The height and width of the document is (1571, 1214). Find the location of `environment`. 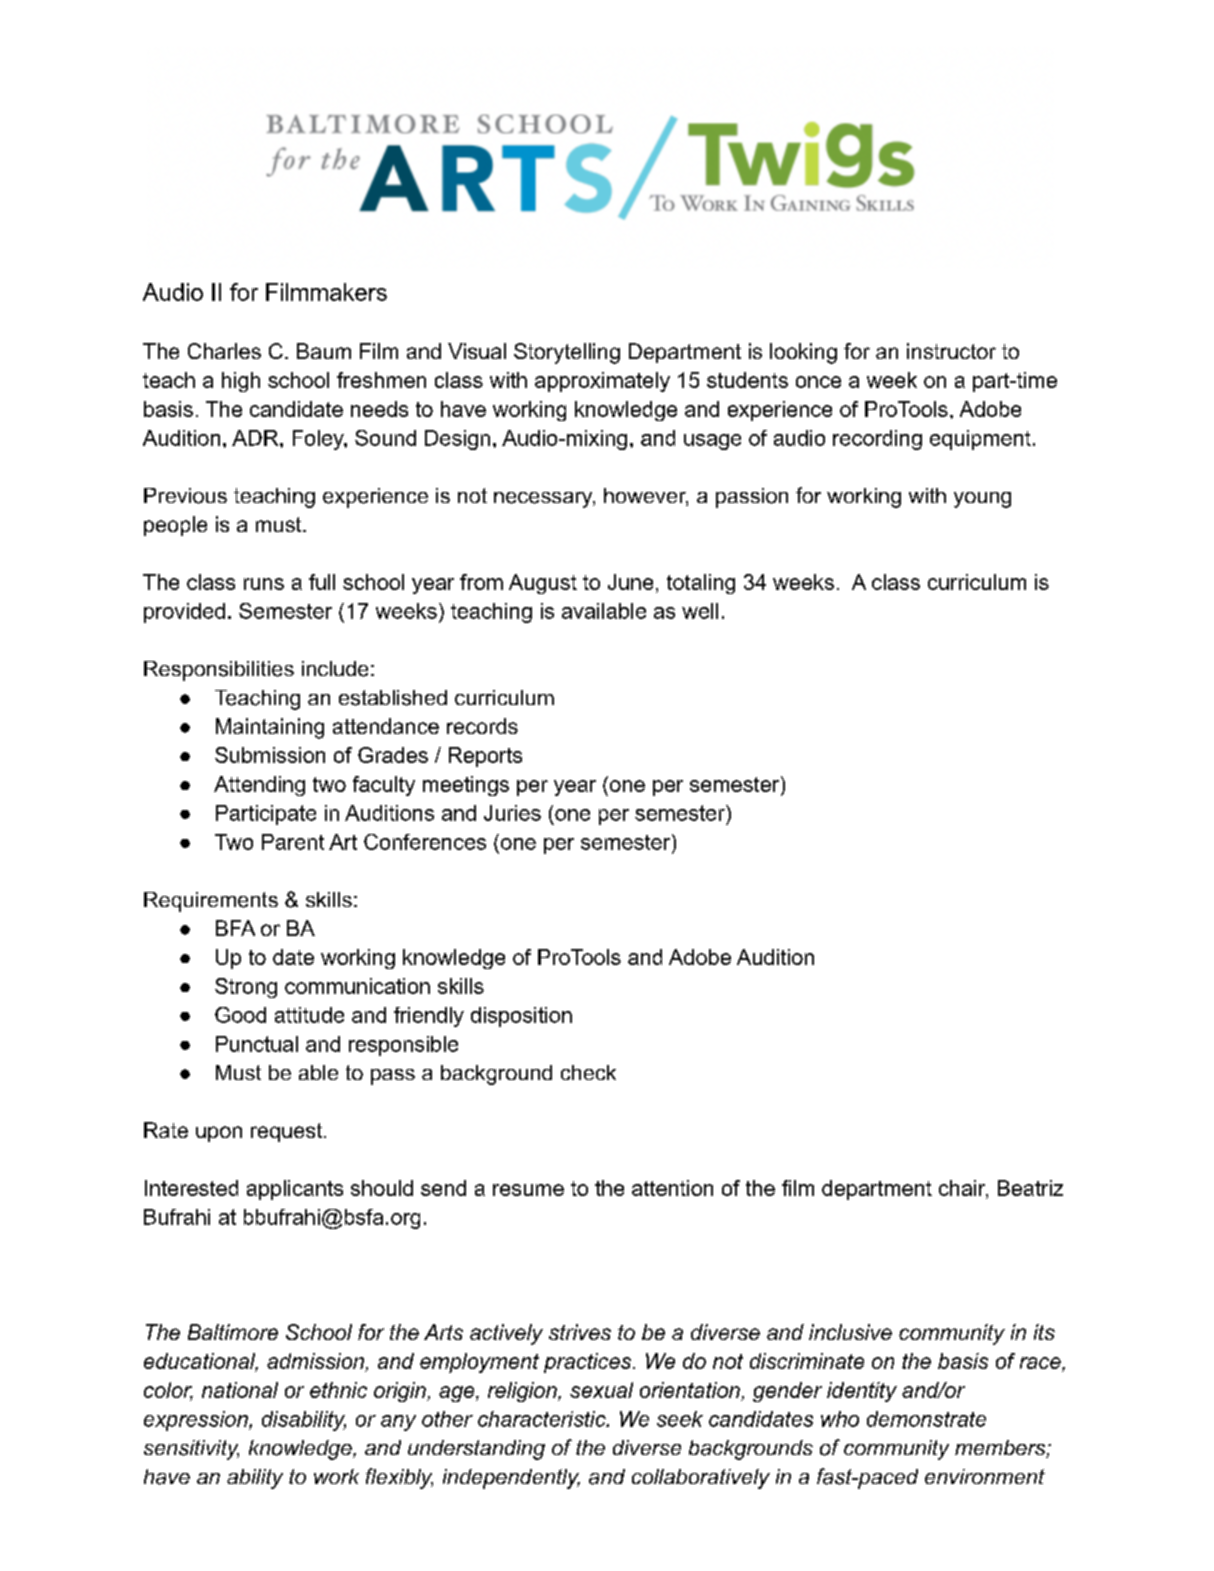

environment is located at coordinates (985, 1476).
